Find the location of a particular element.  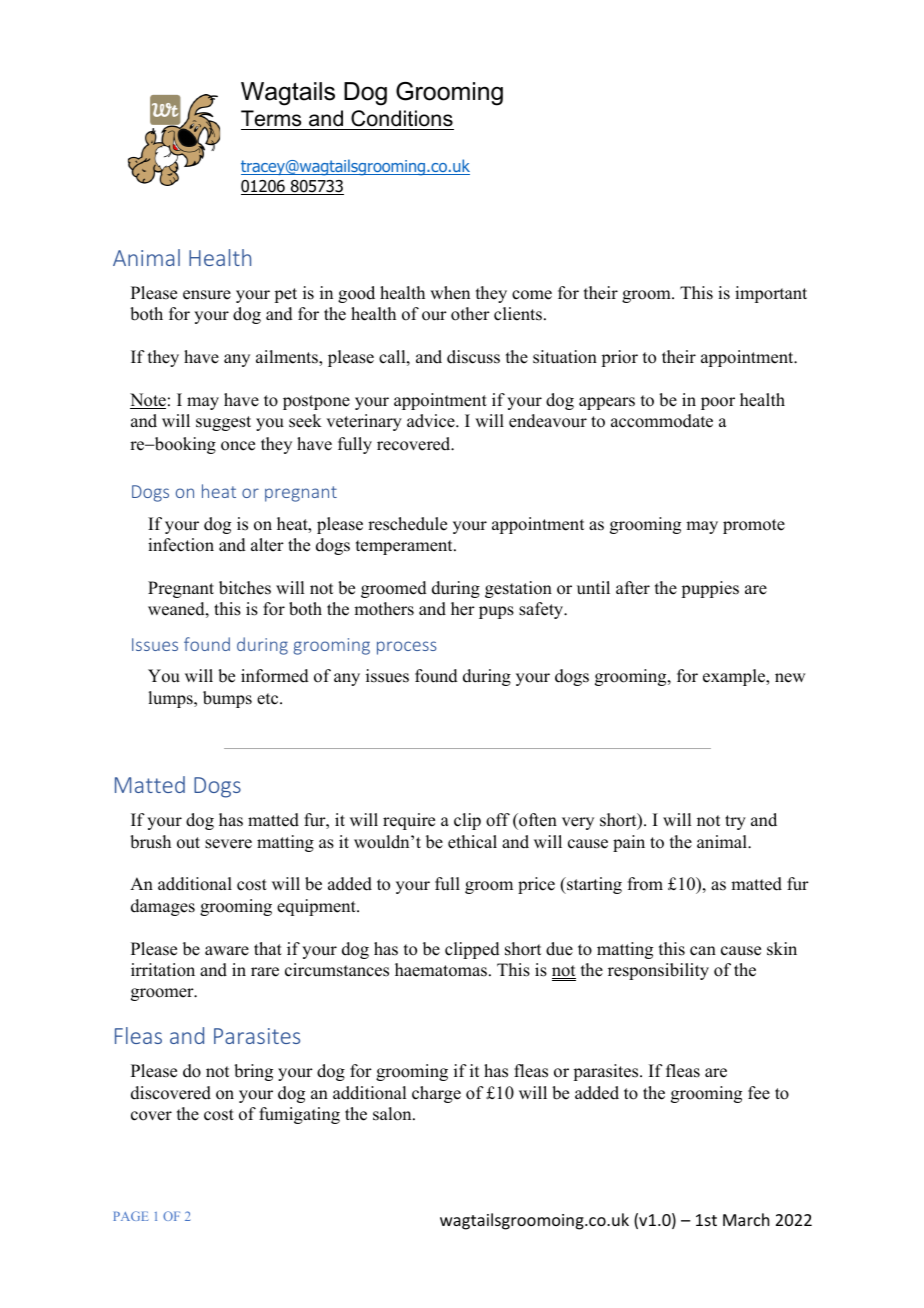

PAGE is located at coordinates (131, 1216).
